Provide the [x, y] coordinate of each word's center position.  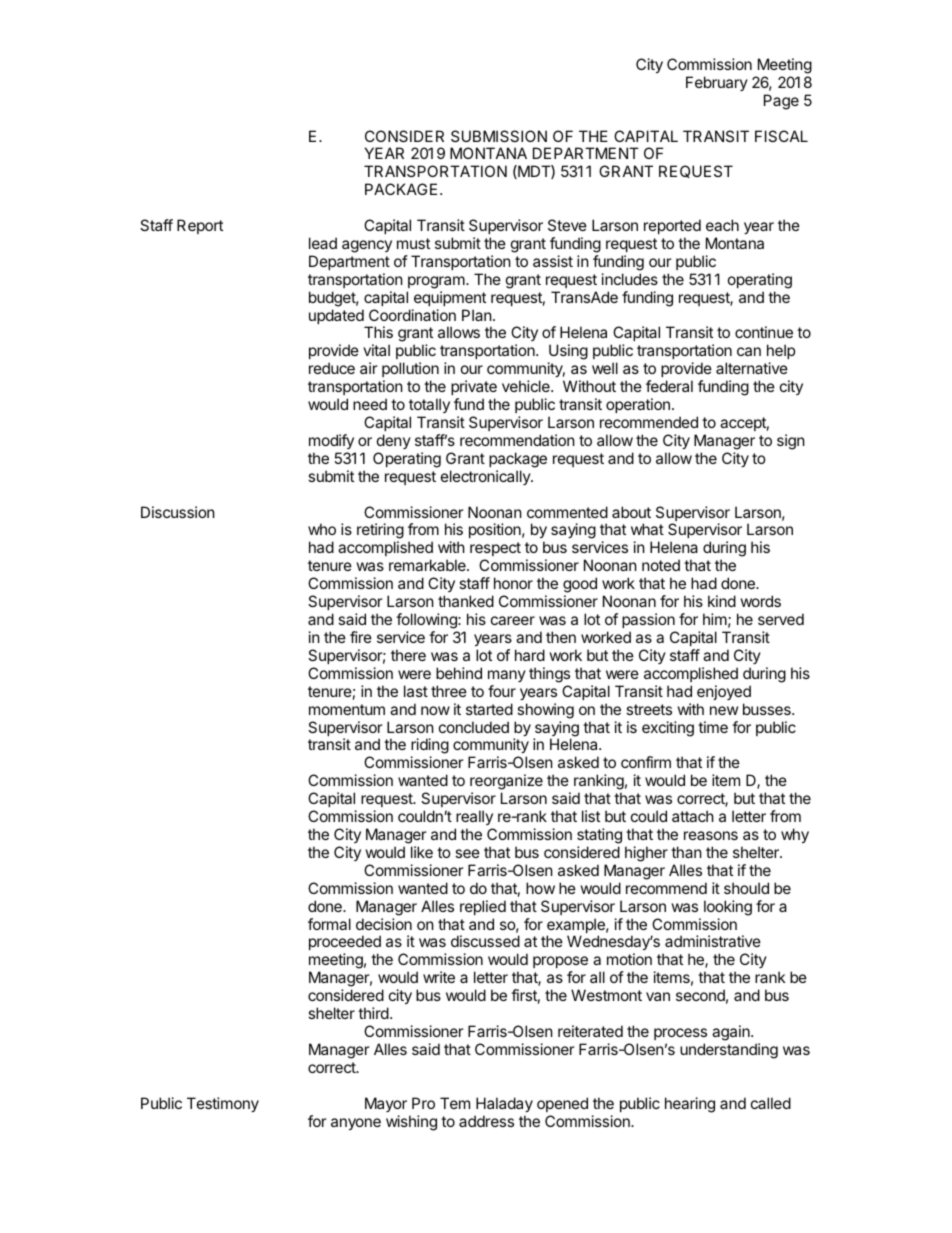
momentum [347, 709]
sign [791, 442]
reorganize [506, 783]
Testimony [223, 1104]
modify [331, 441]
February [717, 83]
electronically [486, 477]
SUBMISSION [499, 136]
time [713, 727]
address [486, 1121]
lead [323, 243]
